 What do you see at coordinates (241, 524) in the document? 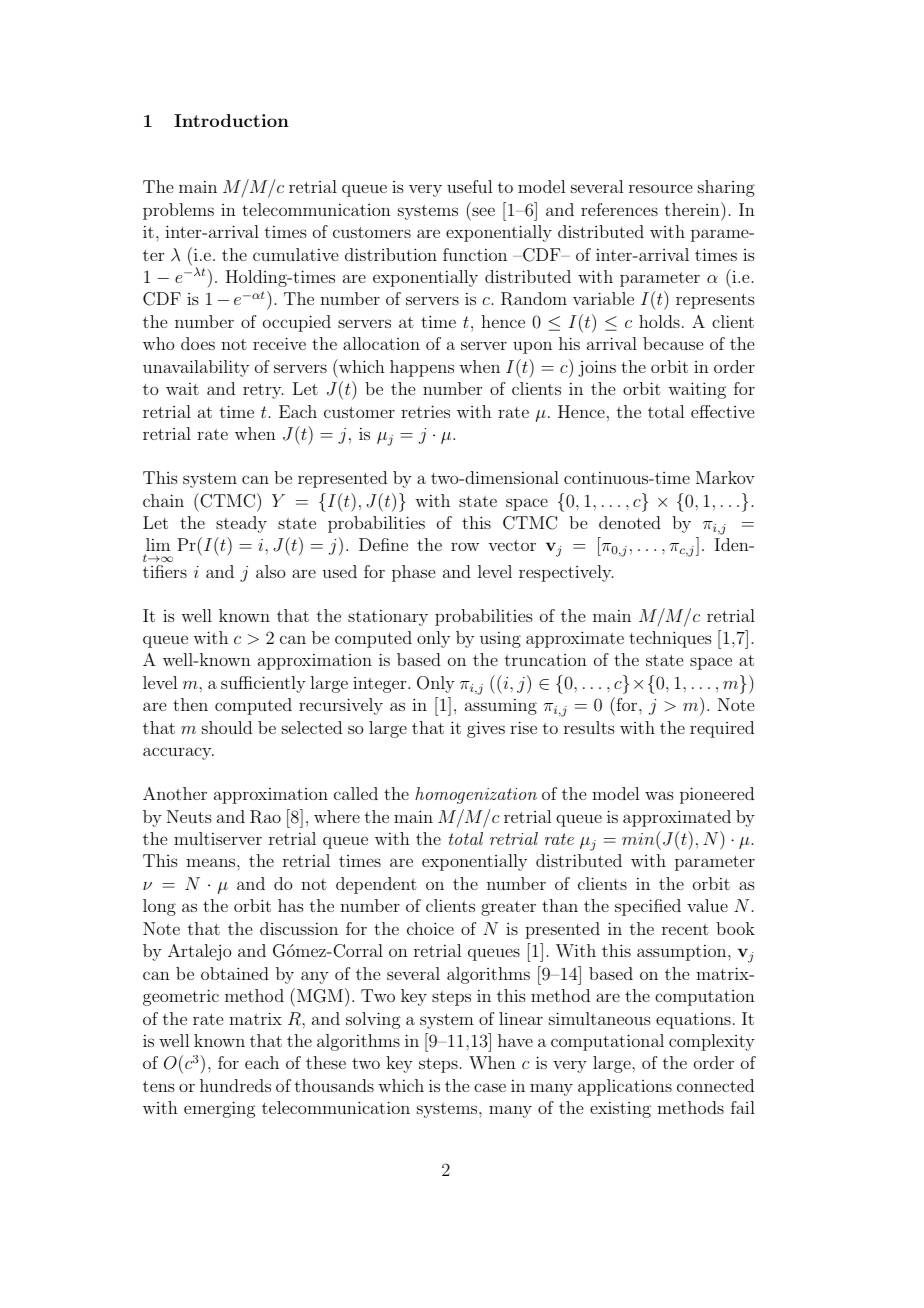
I see `steady` at bounding box center [241, 524].
